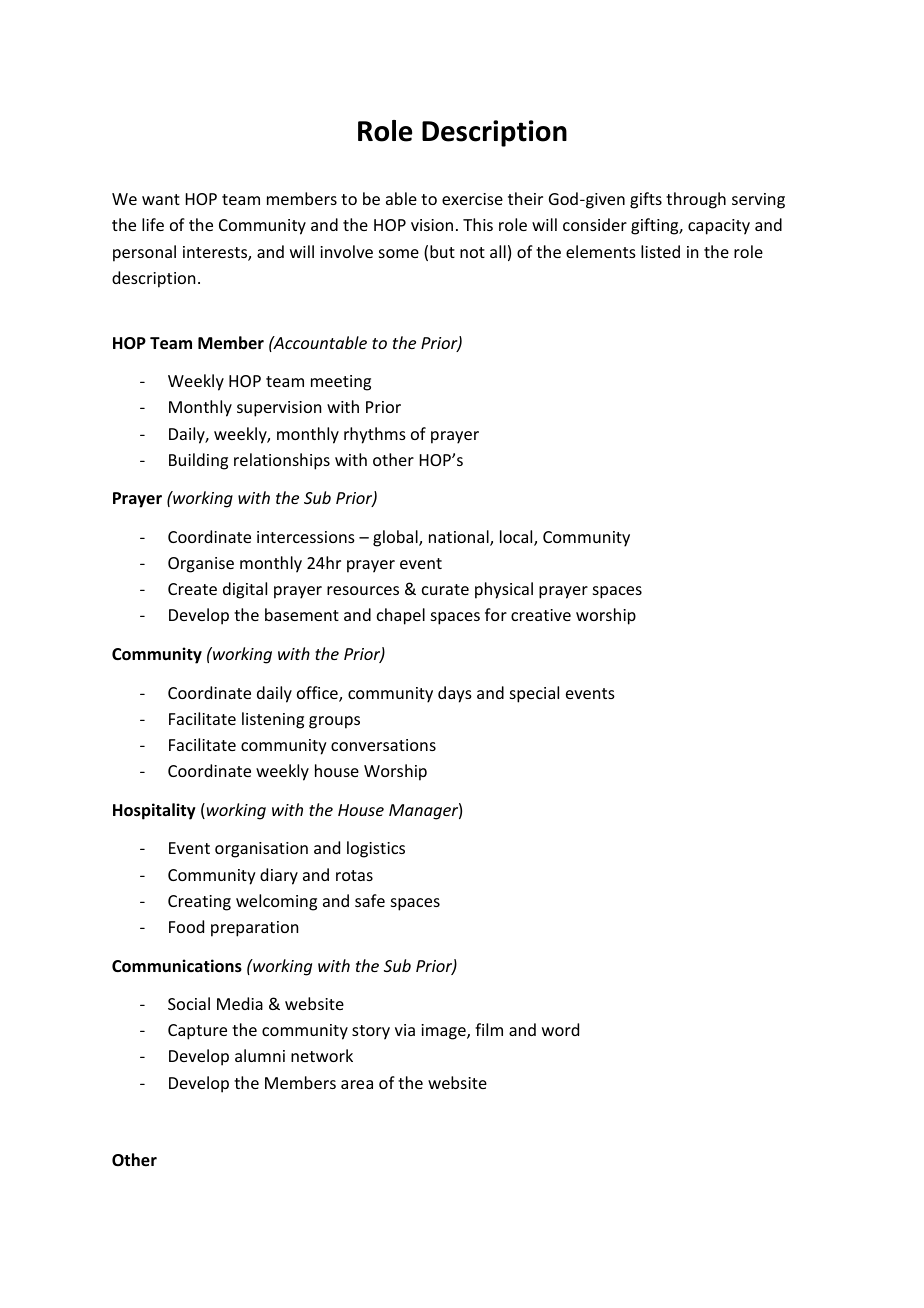 This document has height=1308, width=924. Describe the element at coordinates (719, 227) in the document. I see `capacity` at that location.
